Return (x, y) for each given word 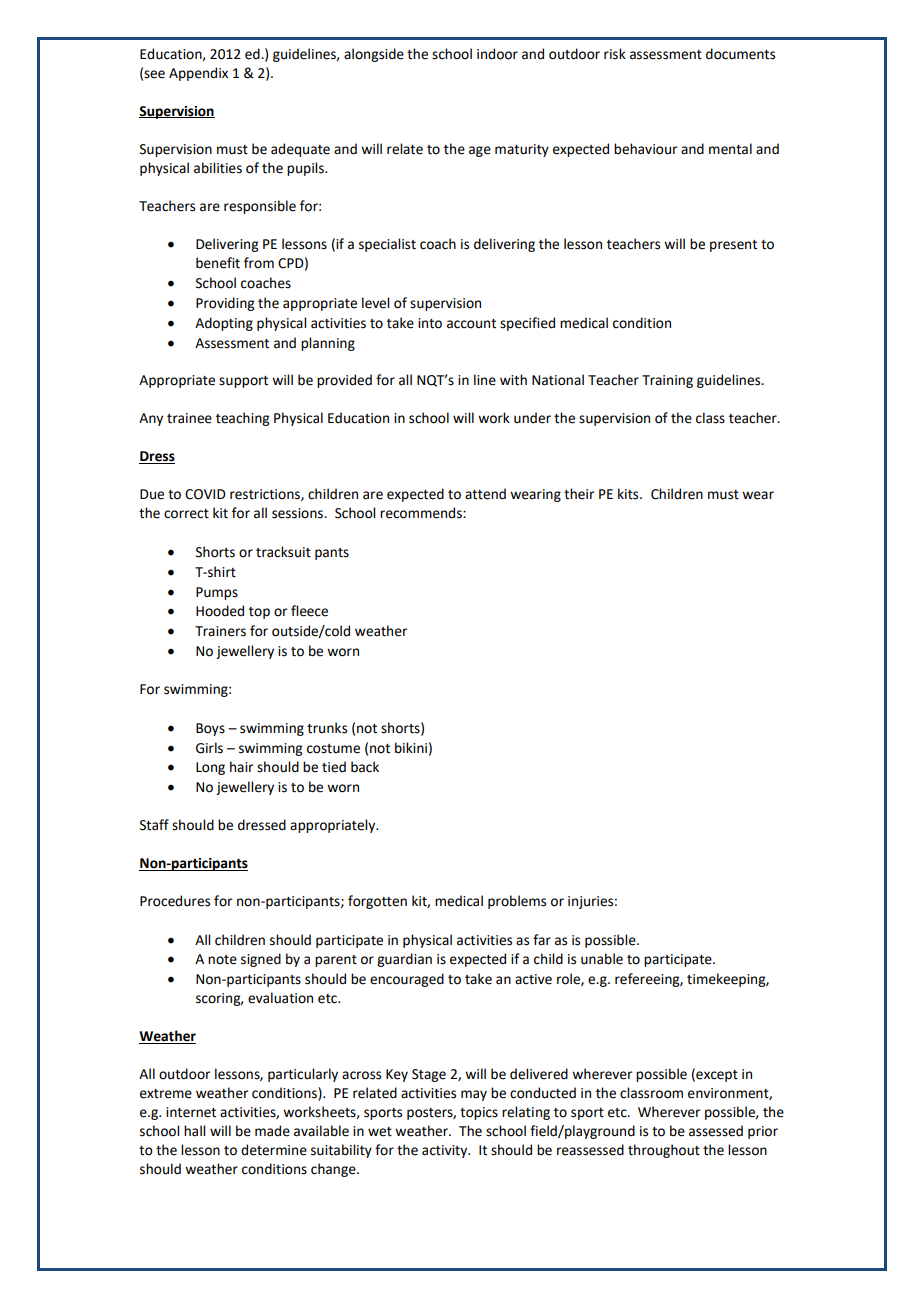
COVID (205, 494)
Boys (210, 729)
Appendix (198, 74)
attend (485, 494)
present (733, 246)
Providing (225, 304)
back (365, 767)
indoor (497, 54)
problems (517, 902)
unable (602, 959)
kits (629, 494)
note (222, 960)
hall (194, 1131)
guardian (404, 960)
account (471, 324)
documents (740, 54)
